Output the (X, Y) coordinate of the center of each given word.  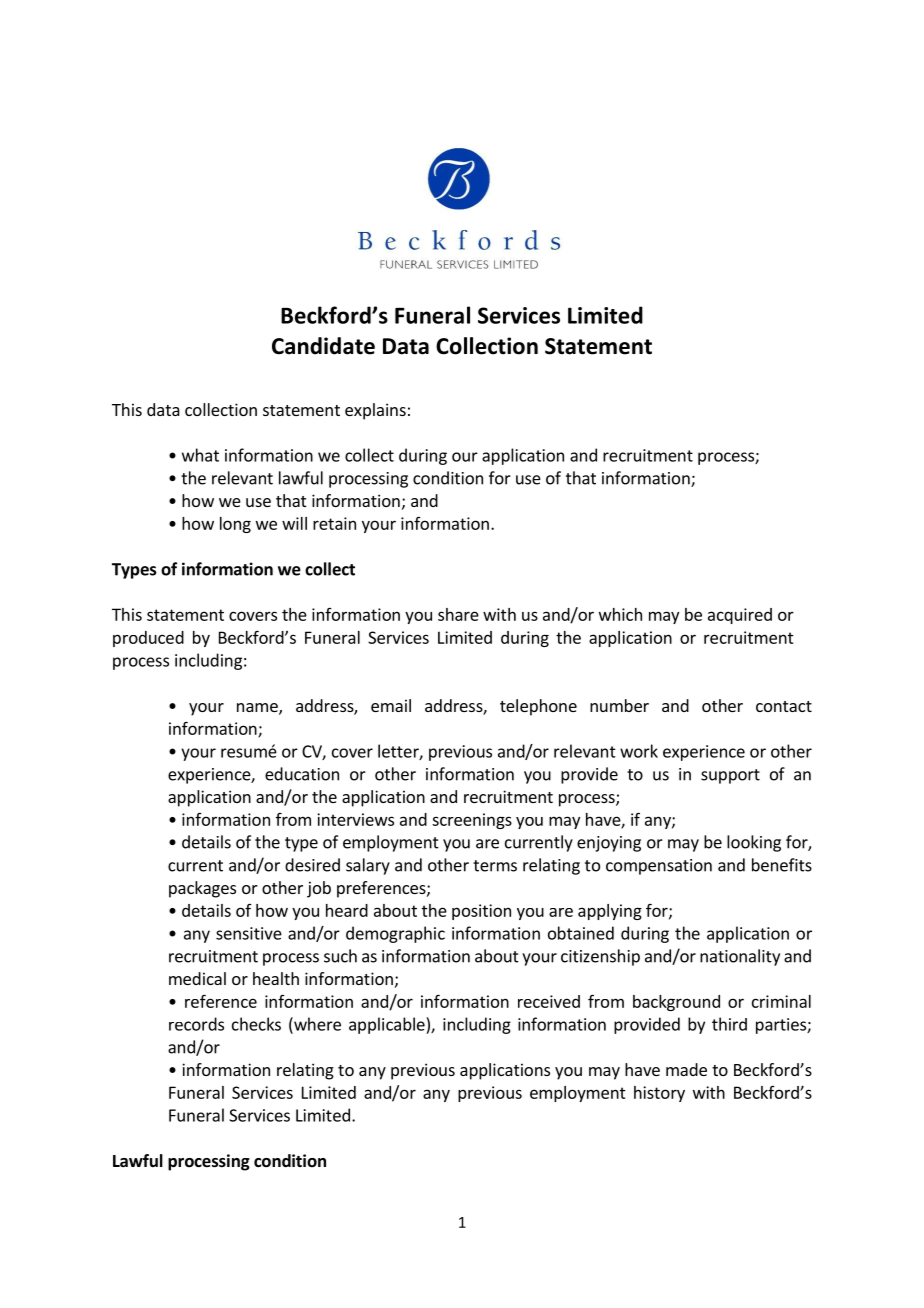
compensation (659, 867)
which (620, 614)
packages (202, 889)
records (196, 1024)
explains (375, 411)
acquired (740, 616)
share (458, 614)
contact (784, 706)
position (481, 912)
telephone (538, 707)
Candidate (323, 346)
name (258, 709)
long (235, 525)
